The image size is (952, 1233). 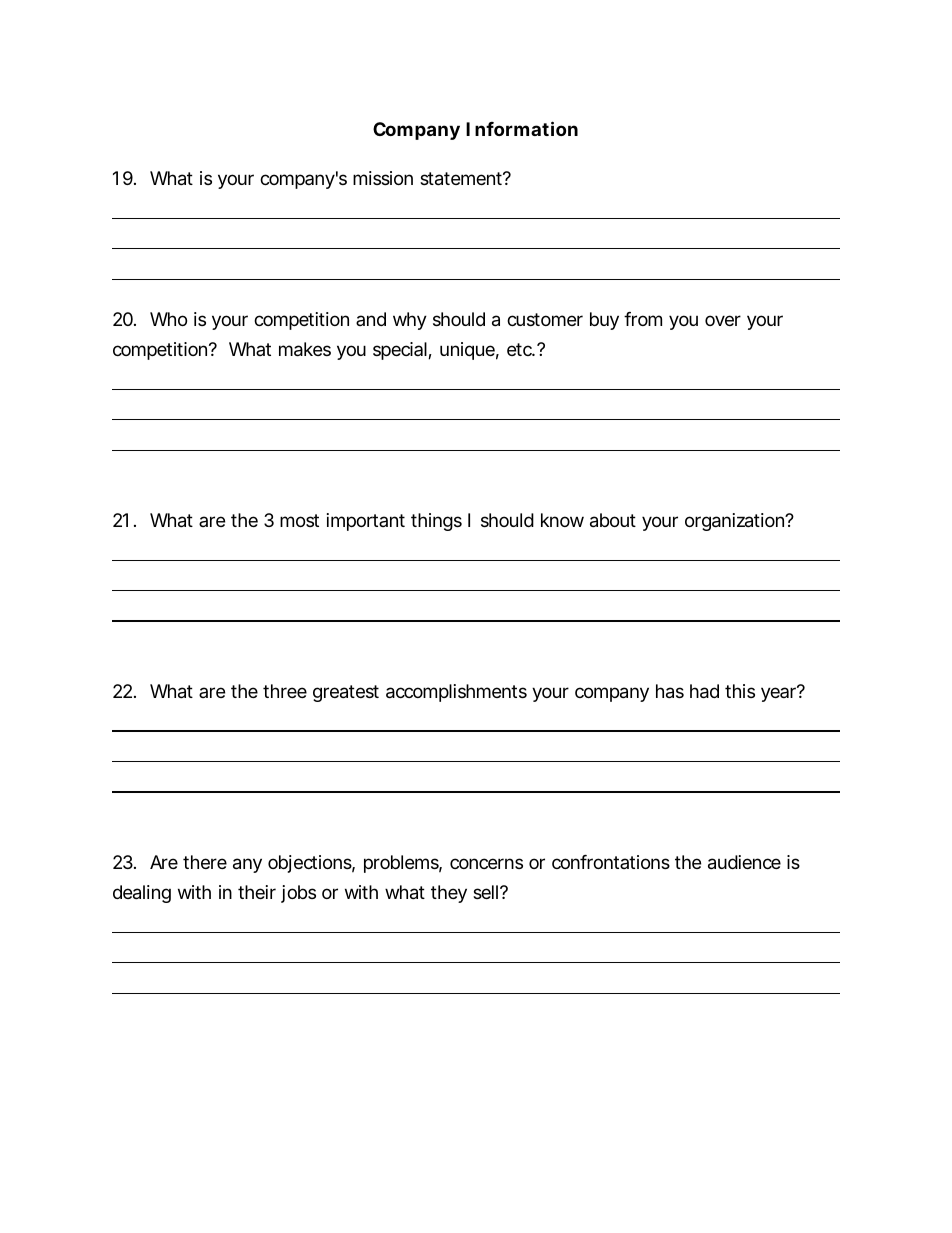 What do you see at coordinates (305, 349) in the document?
I see `makes` at bounding box center [305, 349].
